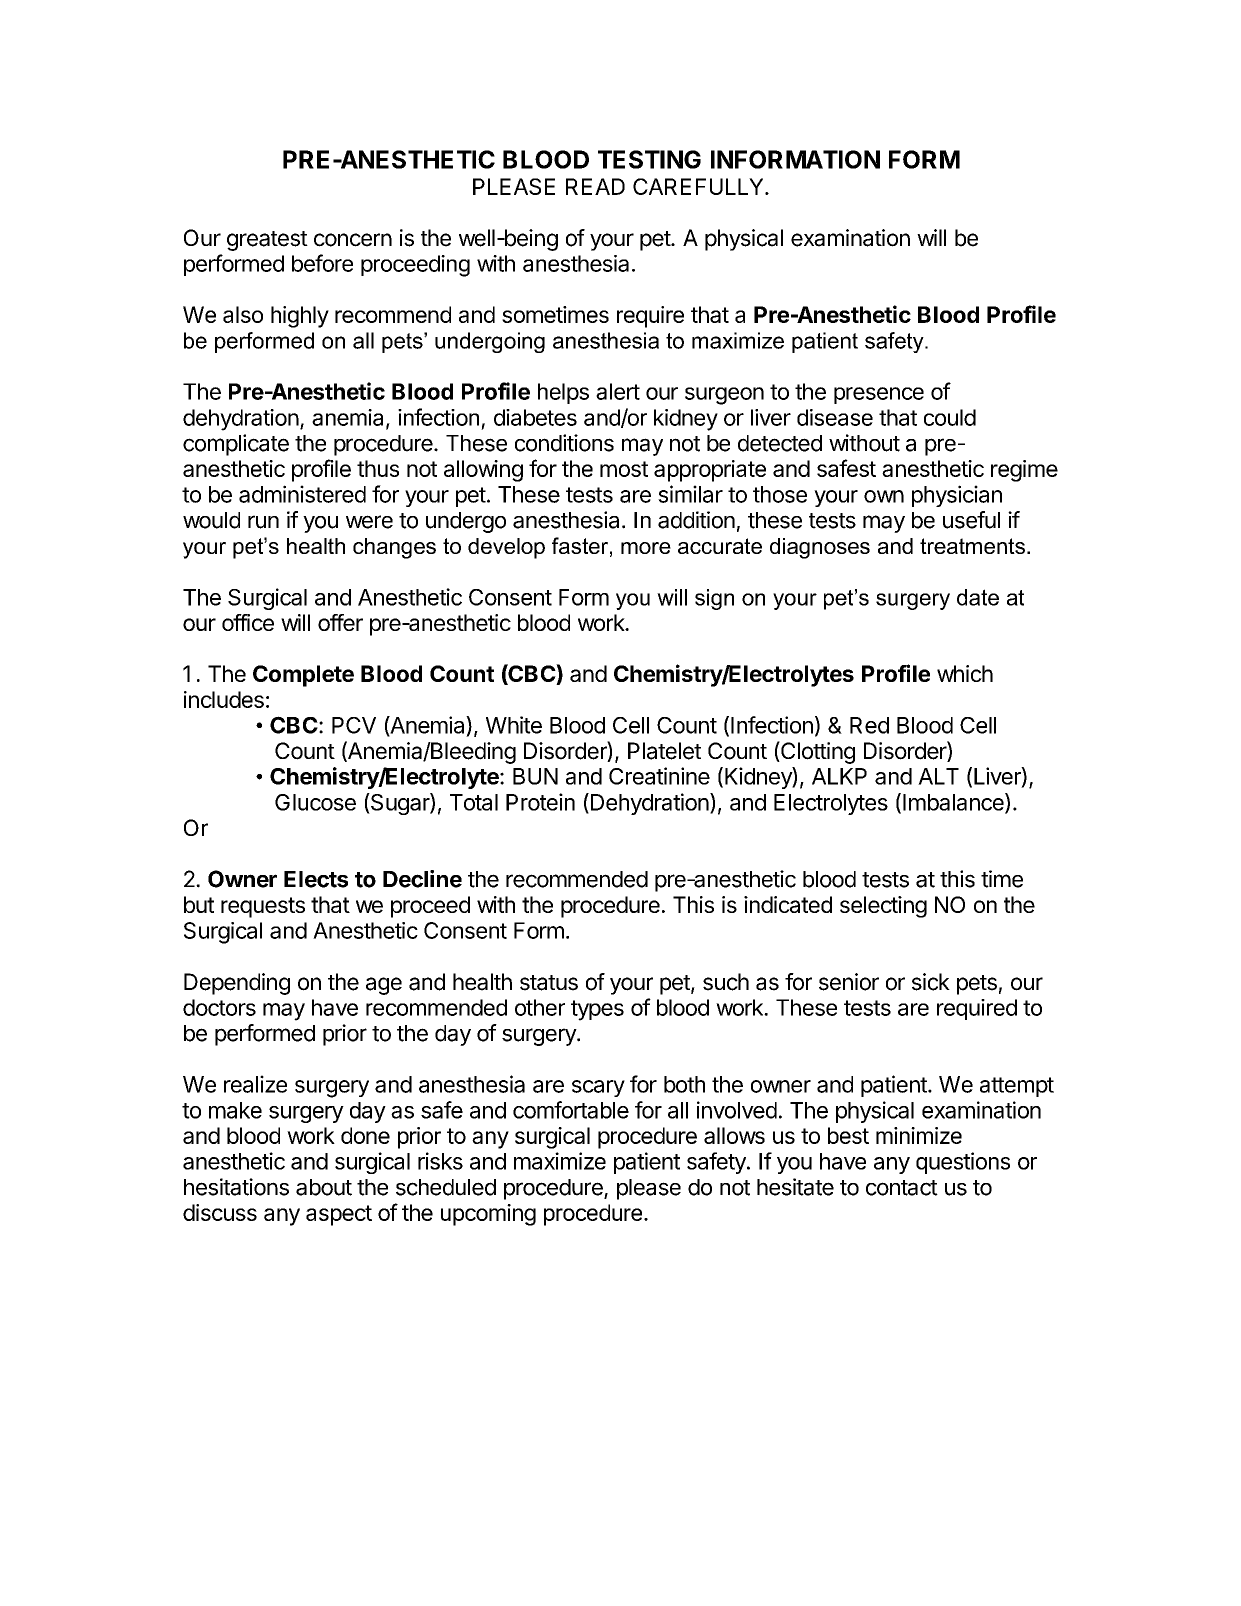 The image size is (1241, 1606). What do you see at coordinates (324, 1187) in the screenshot?
I see `about` at bounding box center [324, 1187].
